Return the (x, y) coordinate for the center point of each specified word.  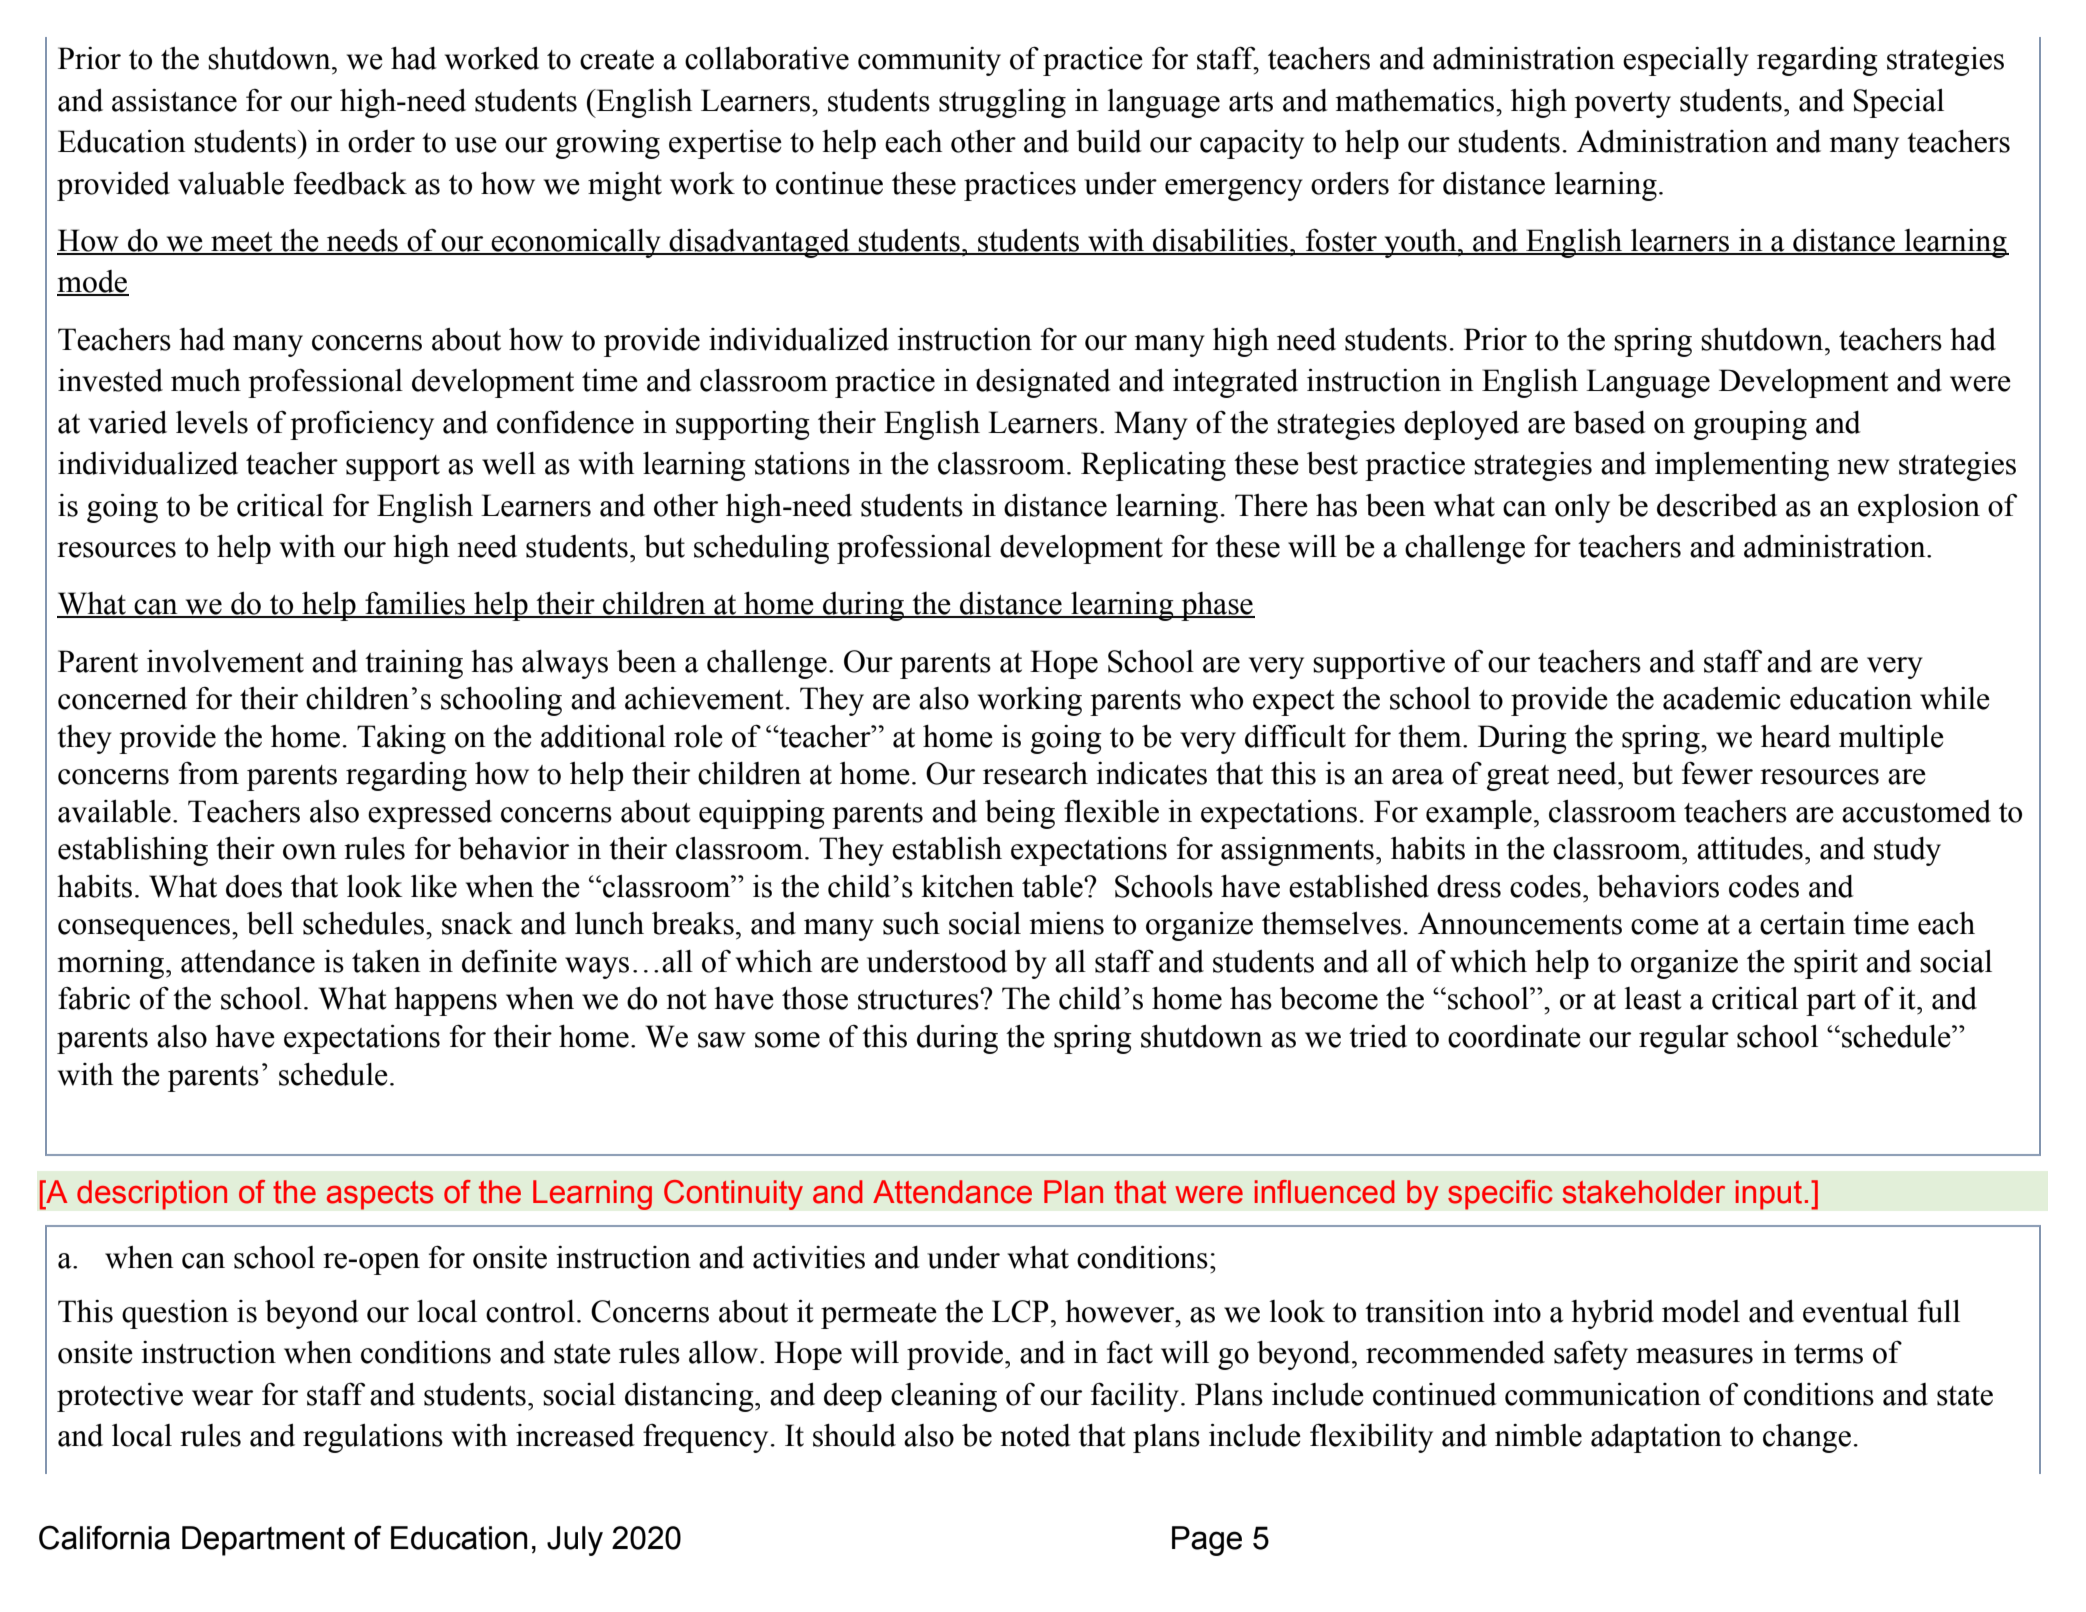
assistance (174, 100)
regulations (373, 1438)
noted (1035, 1435)
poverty (1622, 105)
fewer (1717, 773)
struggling (1002, 103)
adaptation (1656, 1438)
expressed (430, 814)
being (1020, 814)
